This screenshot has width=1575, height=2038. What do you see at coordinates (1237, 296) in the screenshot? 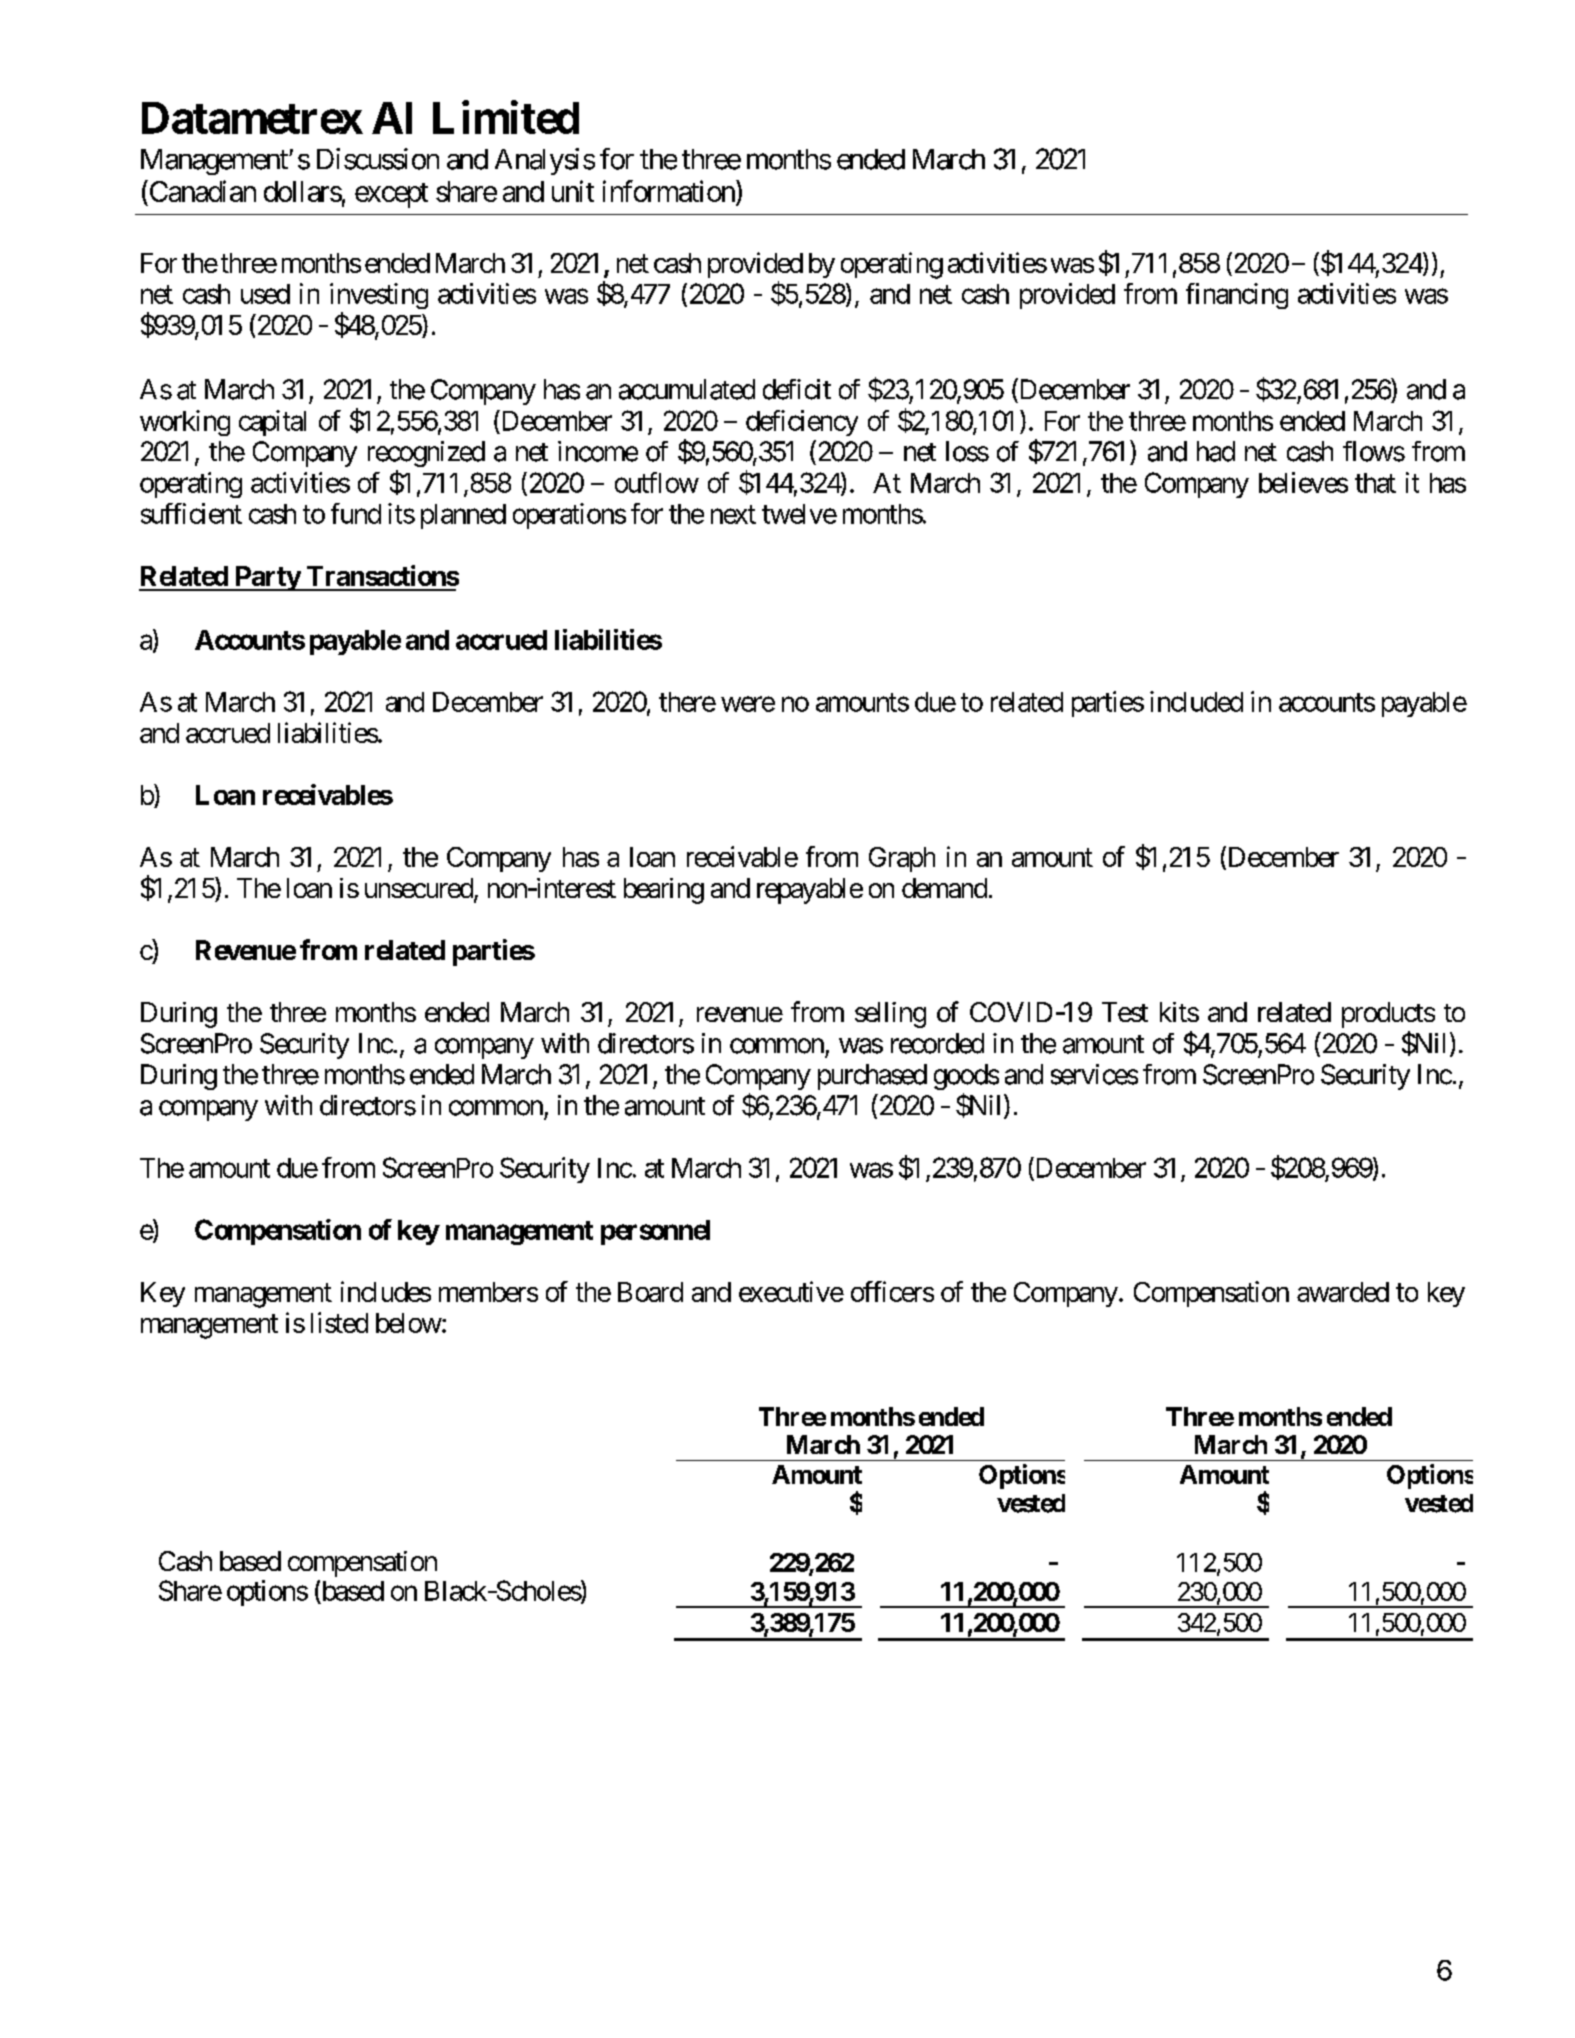
I see `financing` at bounding box center [1237, 296].
